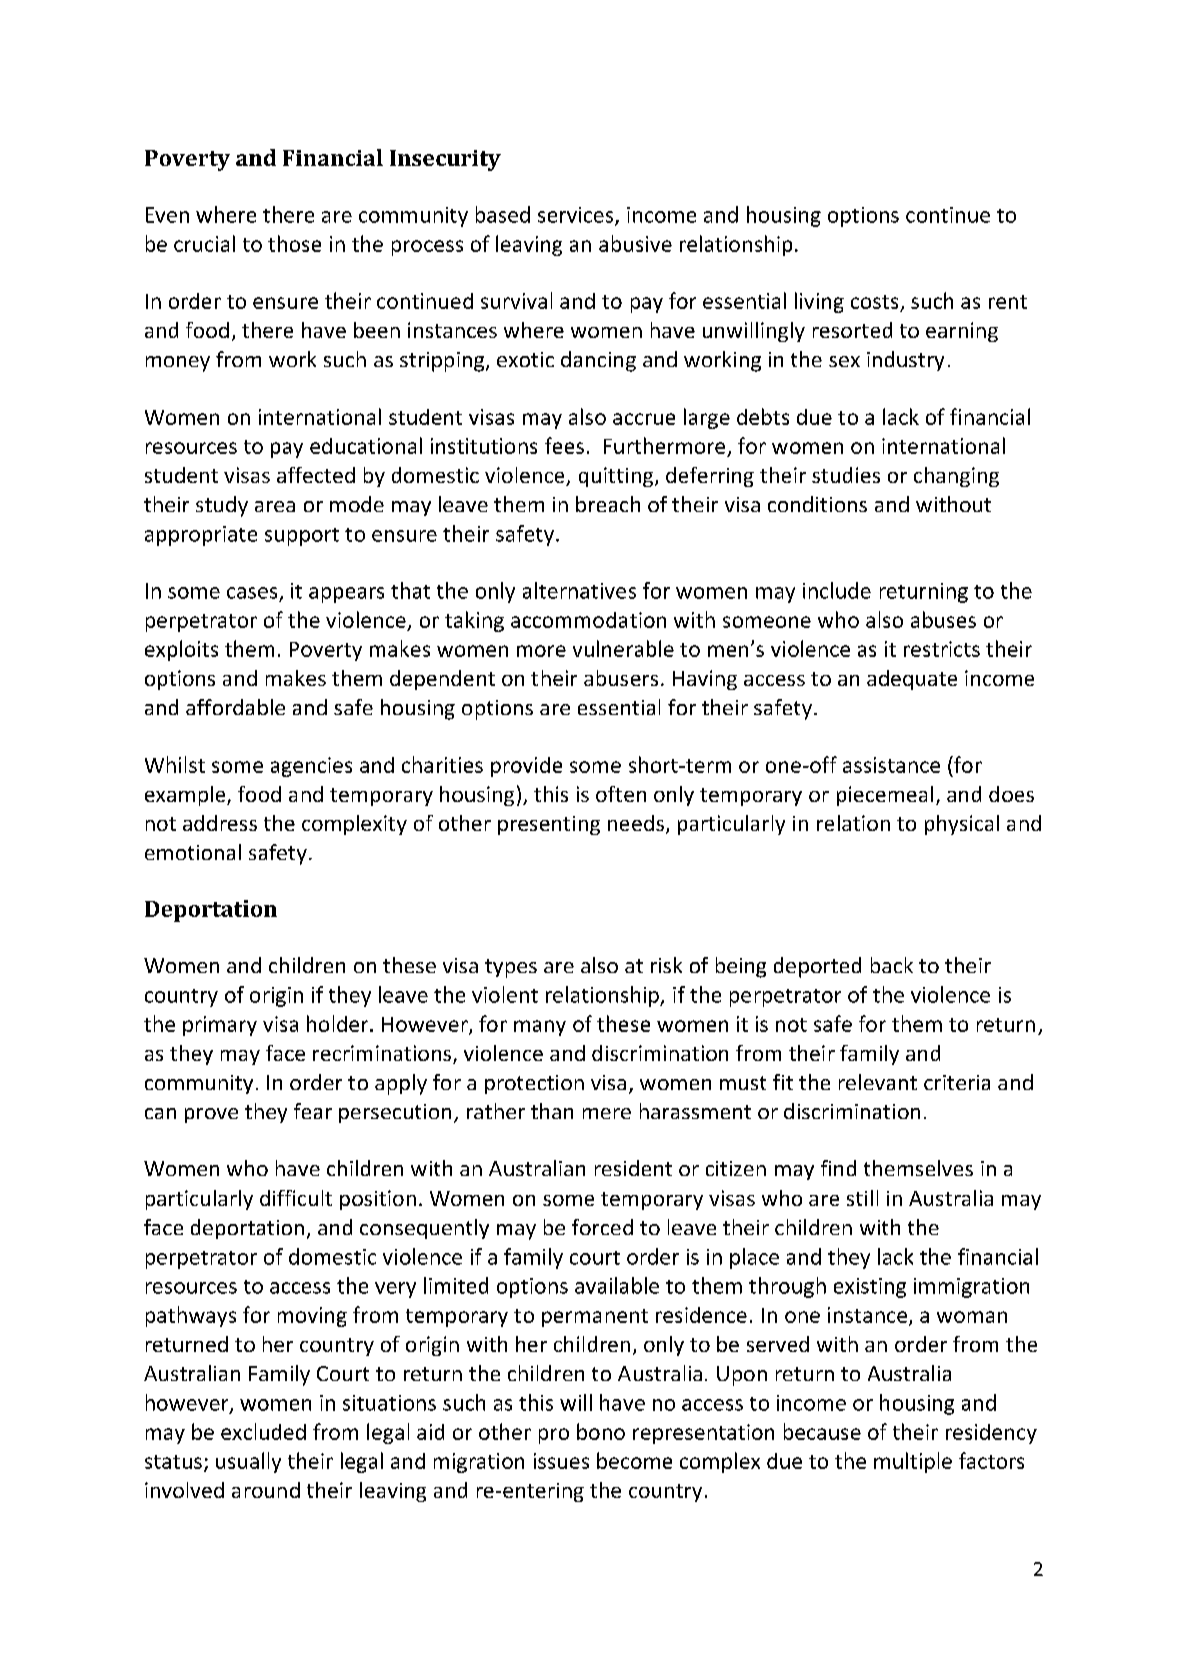  What do you see at coordinates (577, 216) in the screenshot?
I see `services` at bounding box center [577, 216].
